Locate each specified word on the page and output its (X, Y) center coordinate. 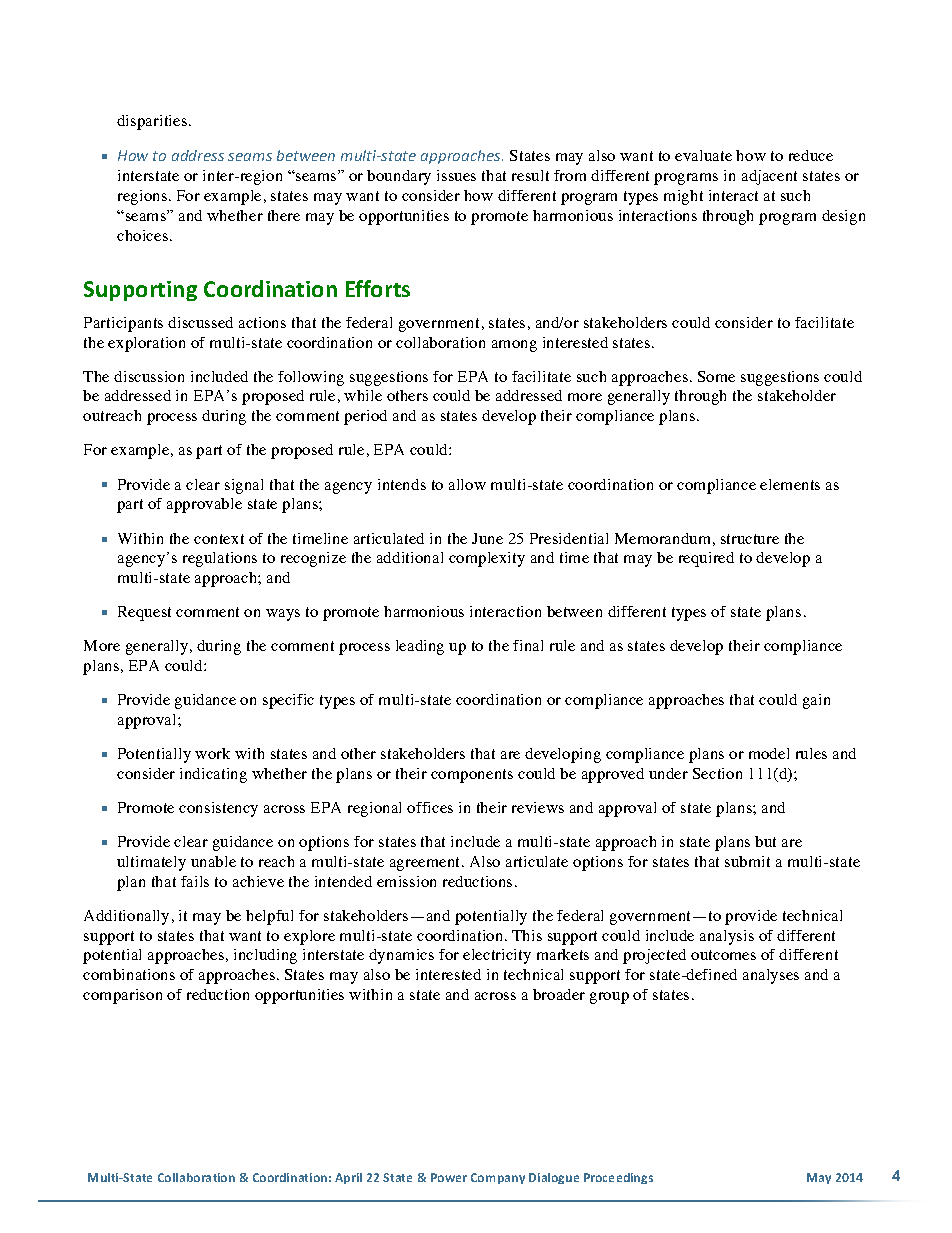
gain (816, 701)
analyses (771, 976)
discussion (149, 376)
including (265, 956)
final (528, 645)
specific (288, 701)
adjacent (769, 177)
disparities (152, 122)
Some (716, 376)
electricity (497, 956)
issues (456, 175)
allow (467, 484)
